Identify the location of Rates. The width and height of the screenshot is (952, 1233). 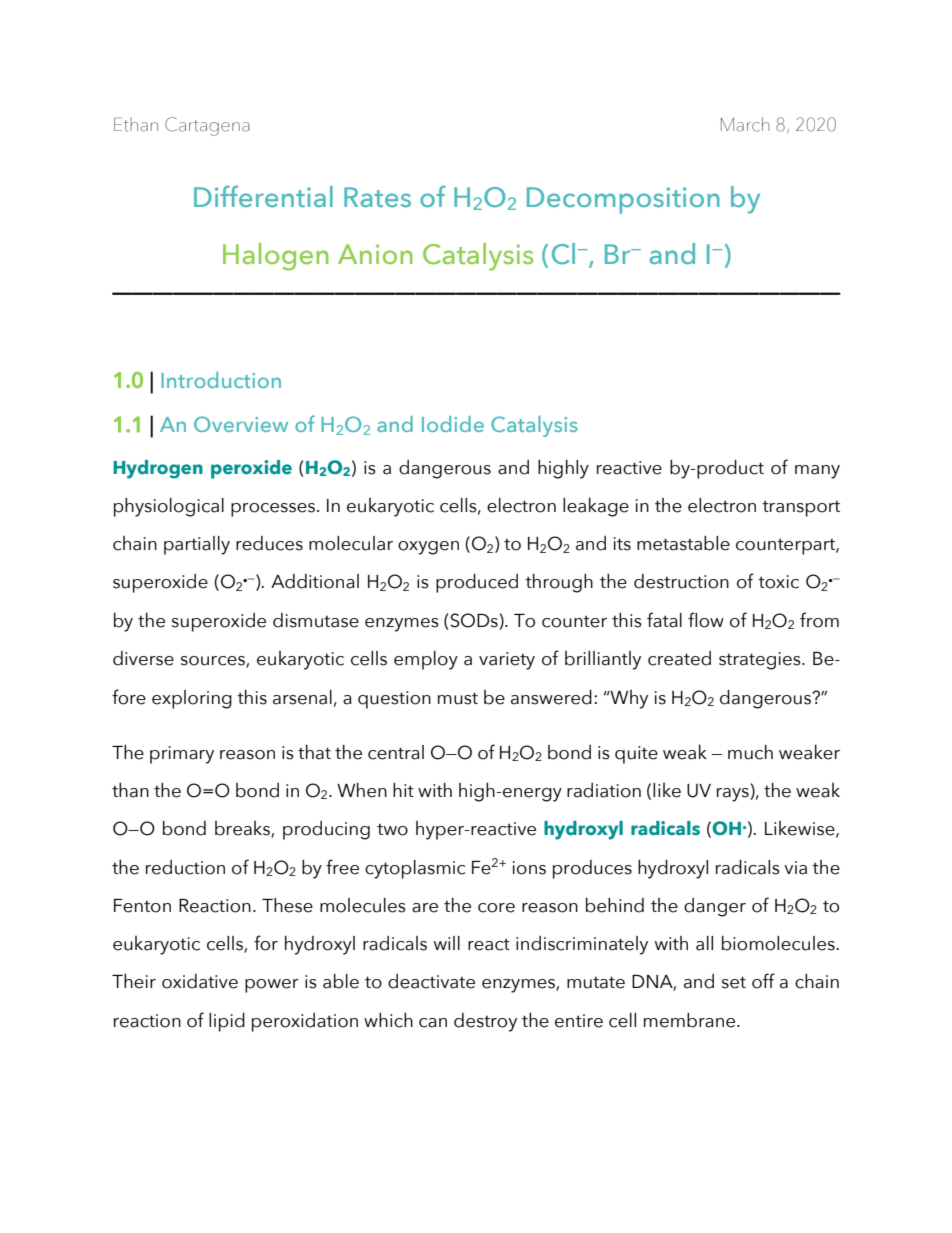
(377, 197).
